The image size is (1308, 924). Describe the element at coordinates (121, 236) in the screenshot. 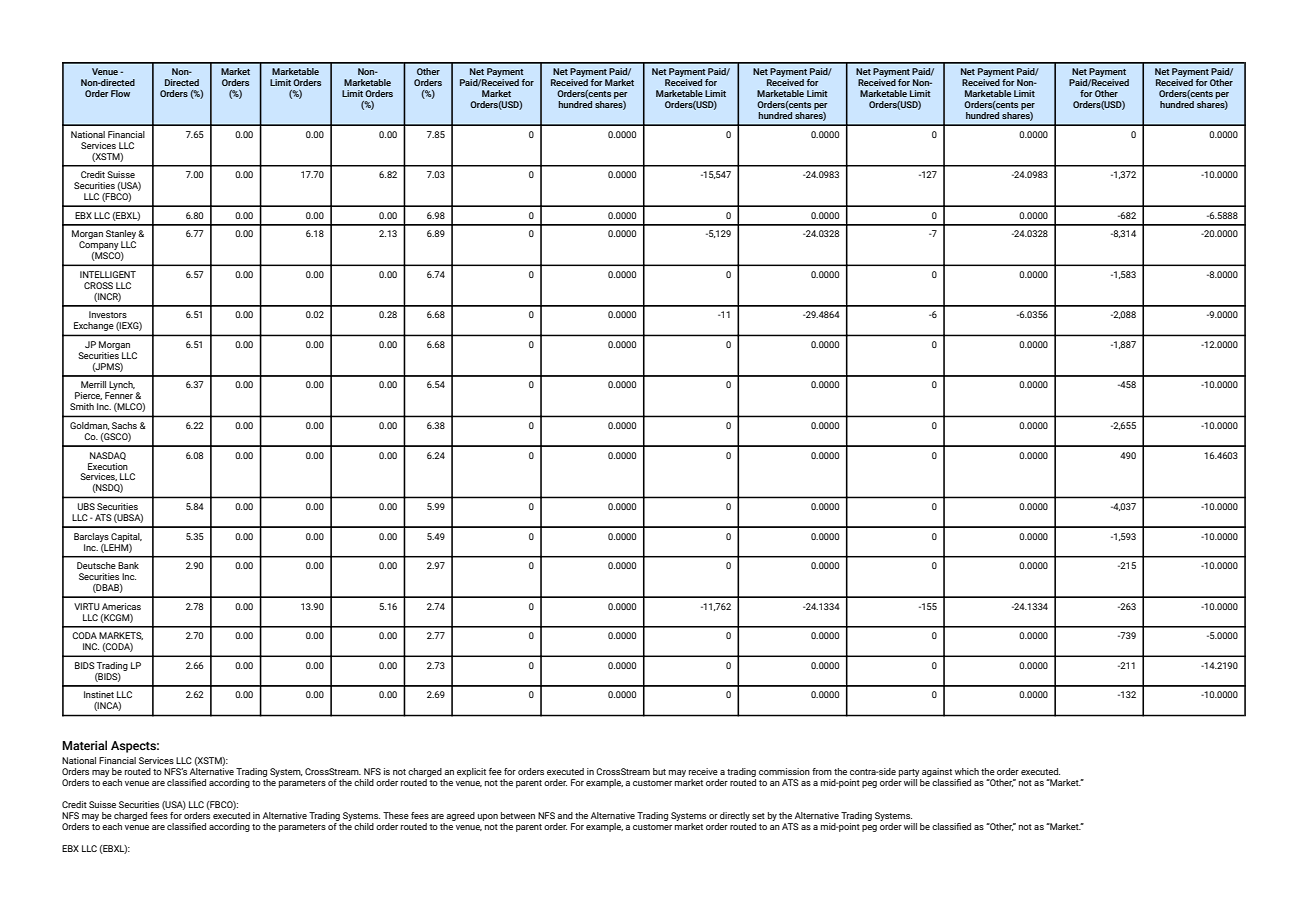

I see `Stanley` at that location.
